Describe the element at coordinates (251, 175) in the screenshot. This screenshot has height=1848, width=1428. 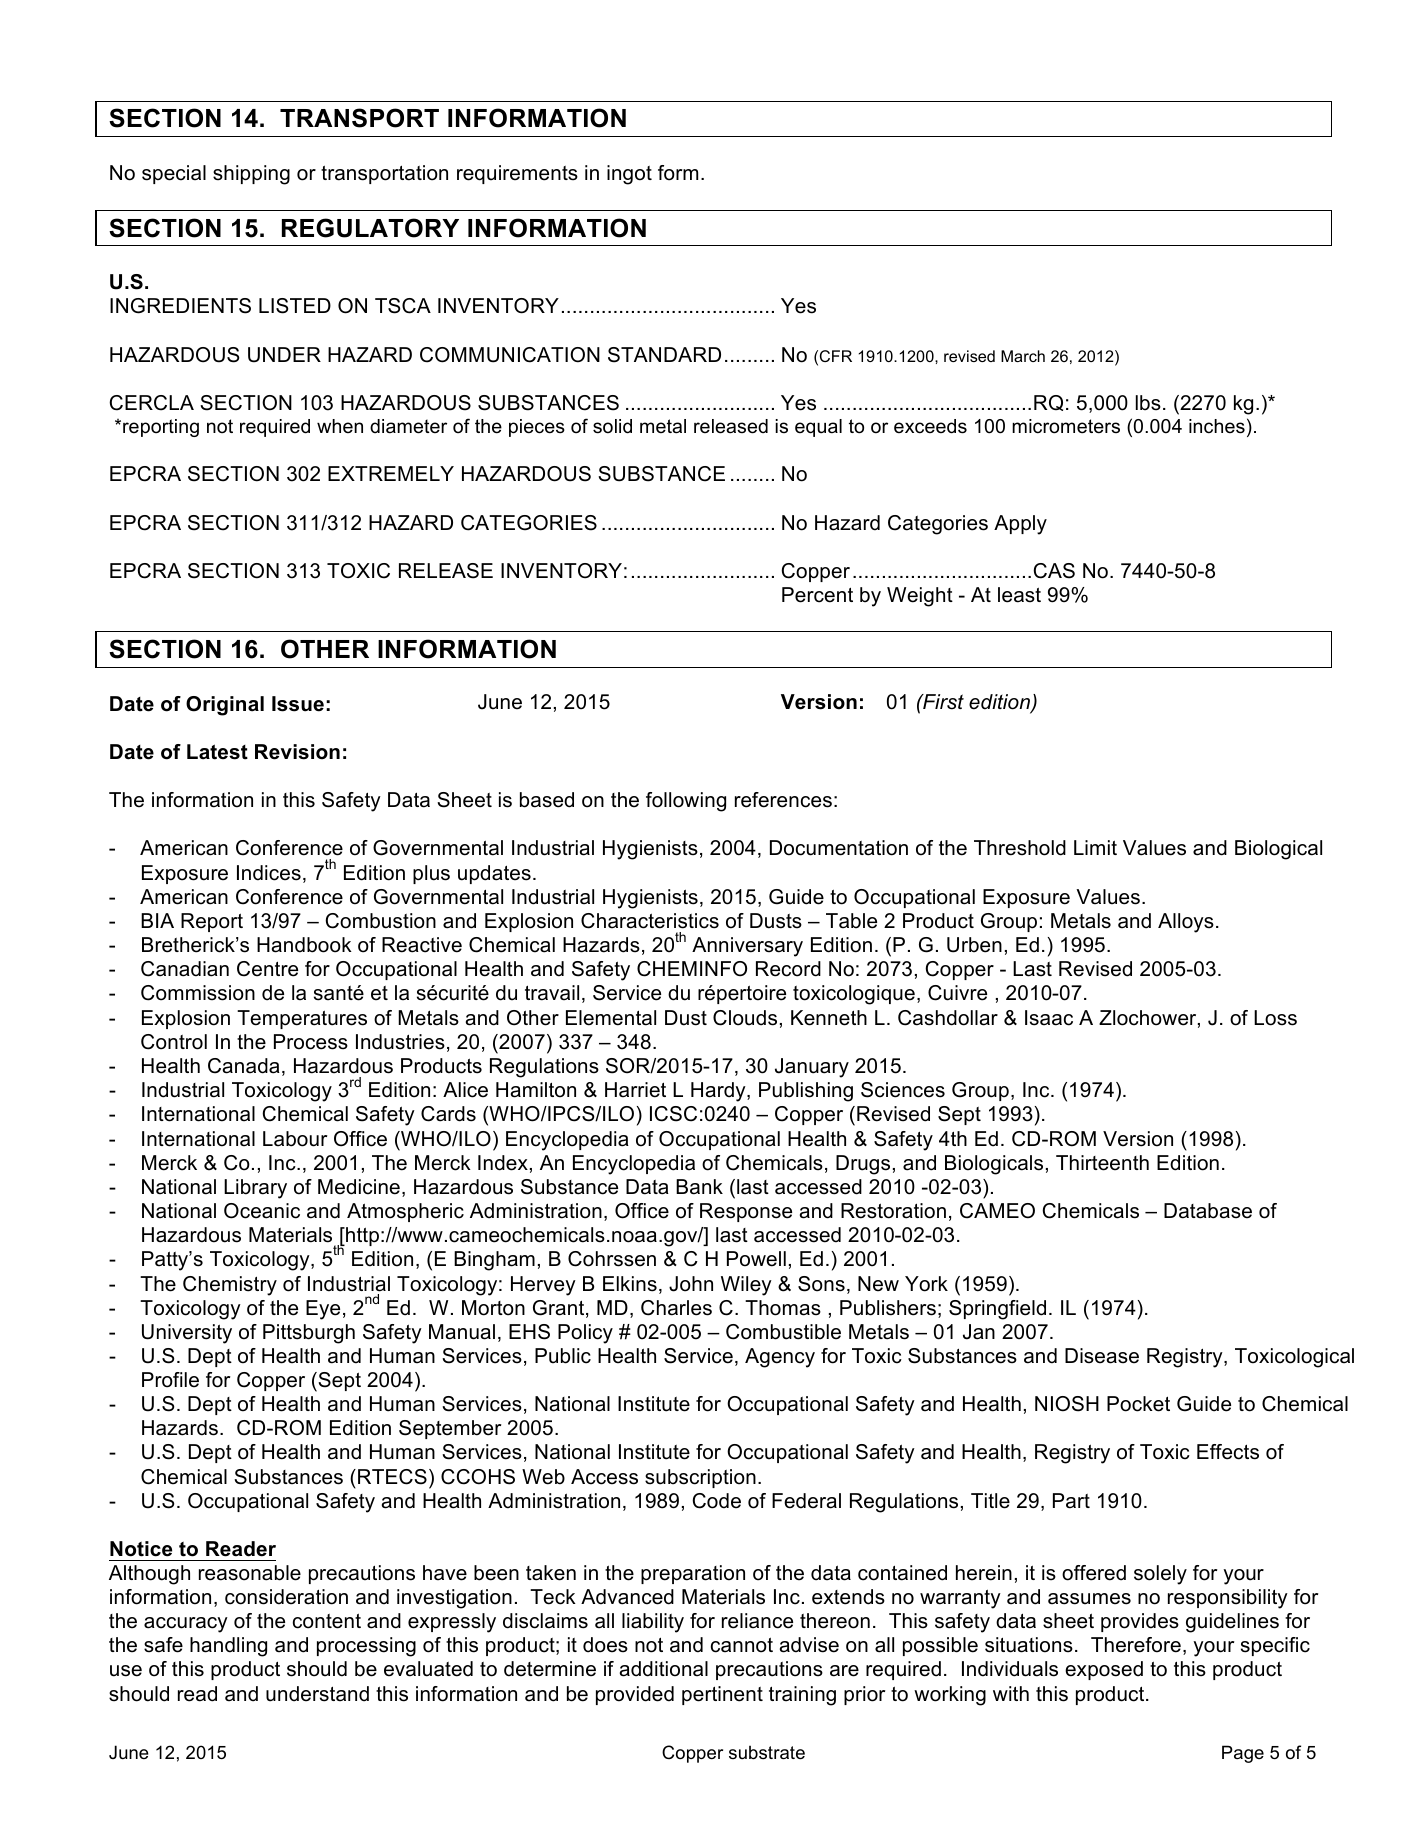
I see `shipping` at that location.
